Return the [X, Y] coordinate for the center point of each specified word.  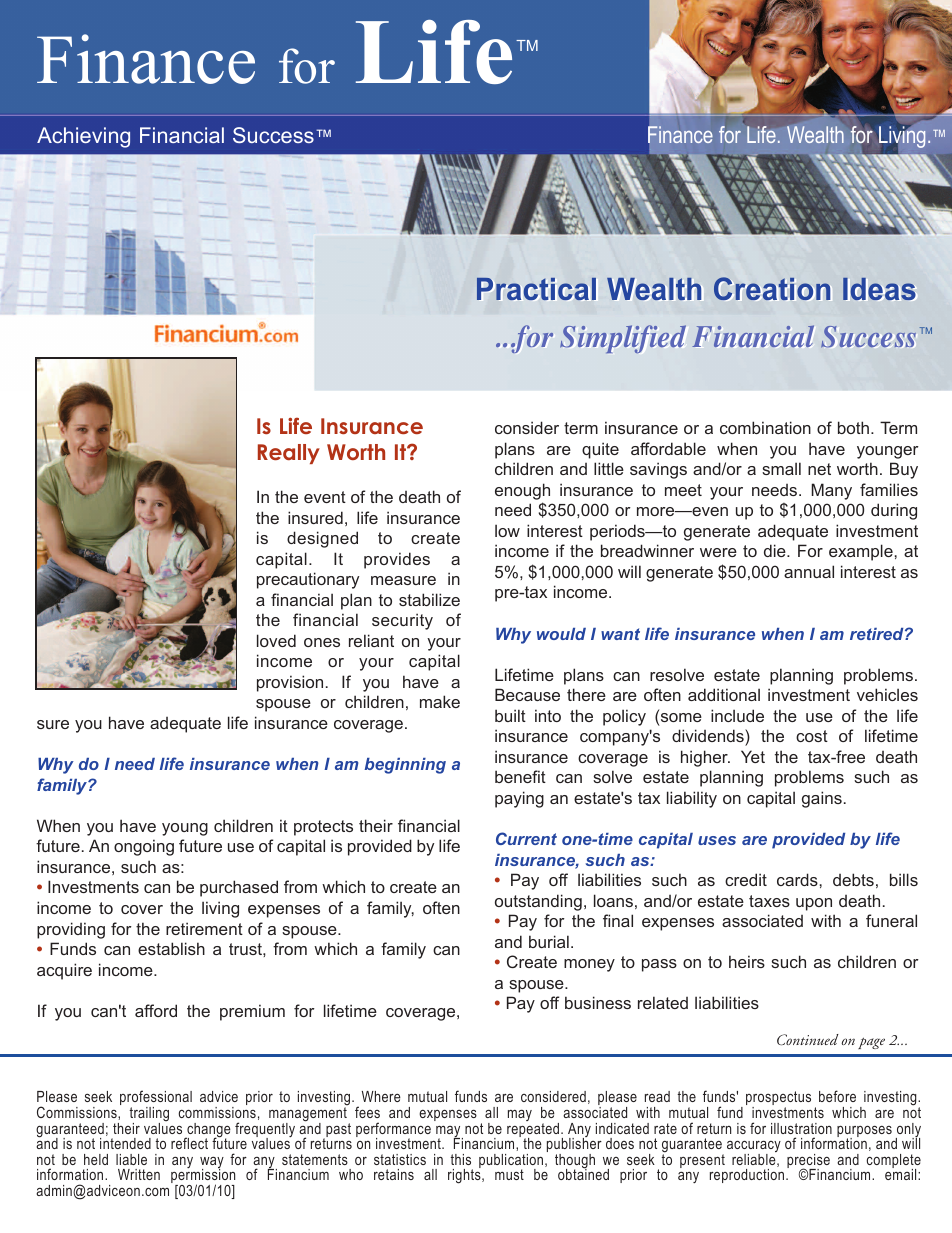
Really [289, 454]
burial [549, 941]
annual [809, 571]
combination [765, 427]
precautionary [308, 580]
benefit [520, 776]
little [609, 468]
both [853, 427]
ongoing [144, 847]
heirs [747, 961]
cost [812, 736]
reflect [189, 1143]
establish [171, 948]
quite [600, 450]
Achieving [83, 137]
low [507, 530]
